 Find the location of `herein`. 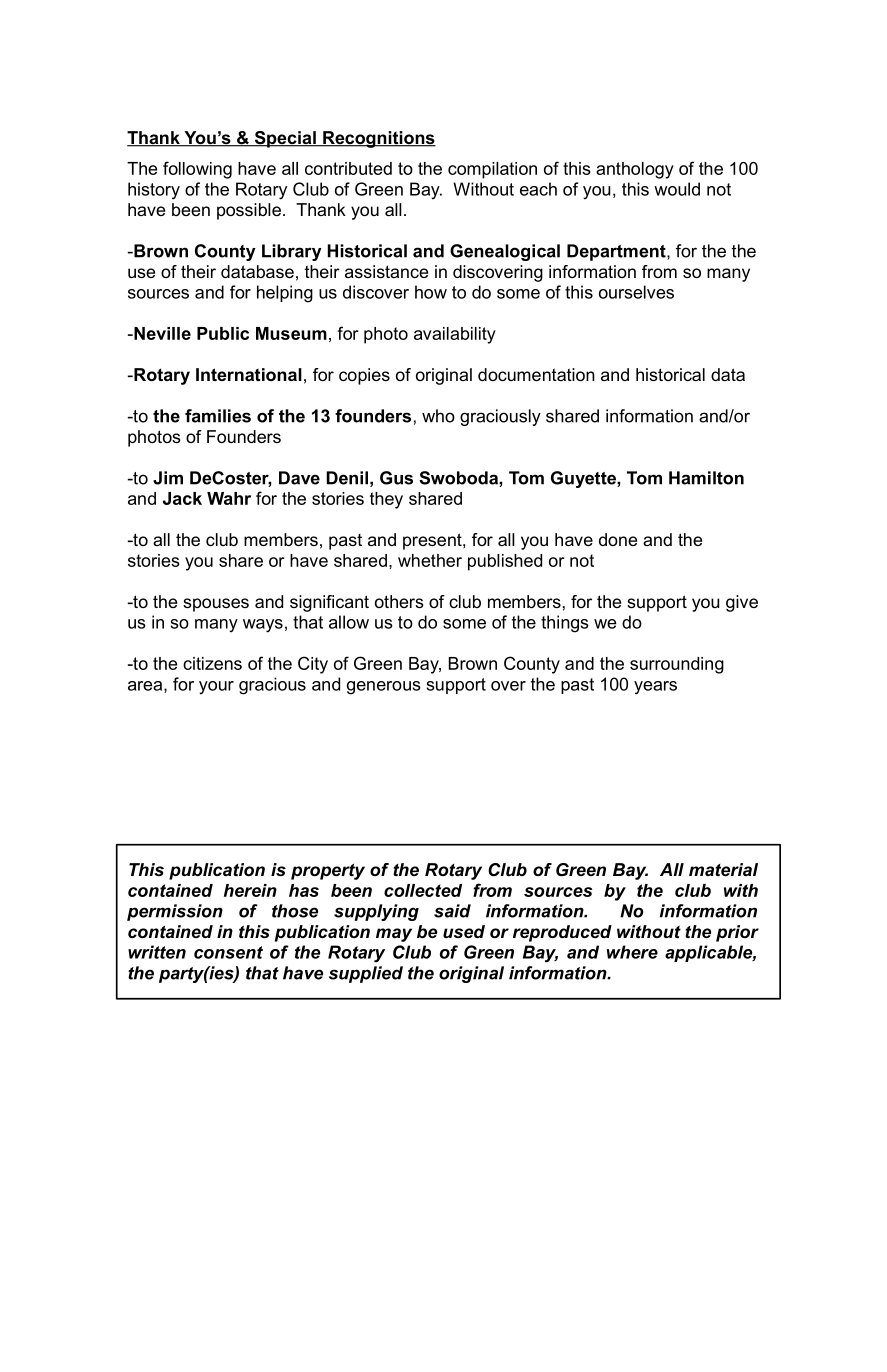

herein is located at coordinates (250, 890).
